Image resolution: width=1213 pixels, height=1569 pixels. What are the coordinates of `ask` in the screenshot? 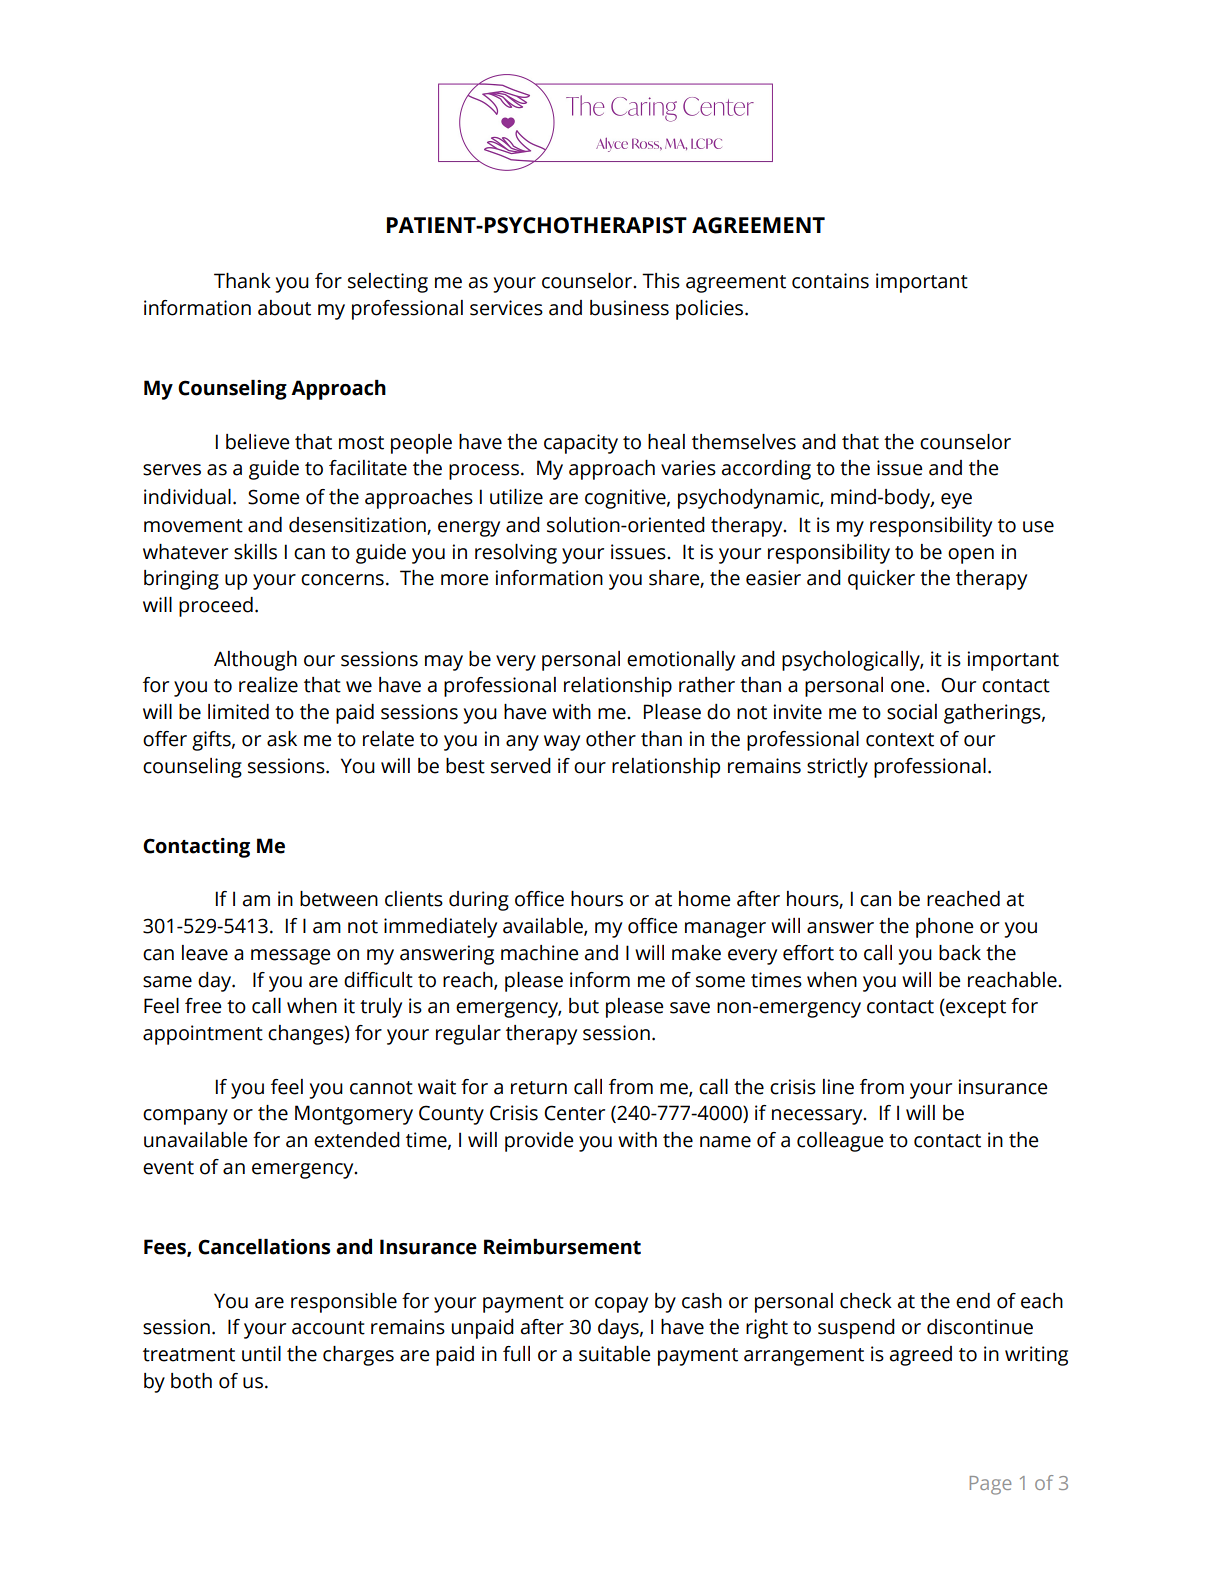 It's located at (282, 739).
